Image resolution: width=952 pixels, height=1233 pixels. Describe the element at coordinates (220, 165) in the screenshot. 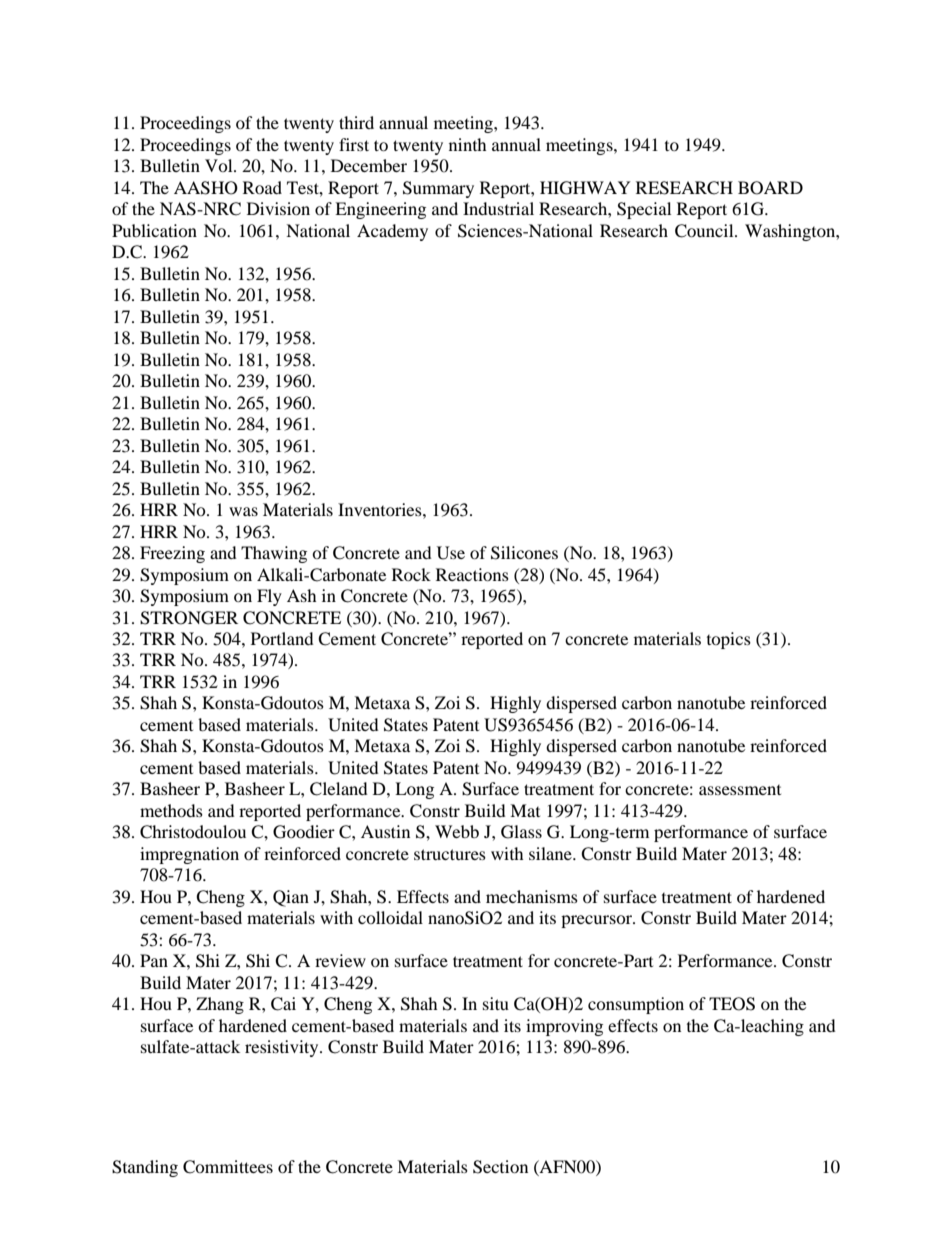

I see `Vol` at that location.
